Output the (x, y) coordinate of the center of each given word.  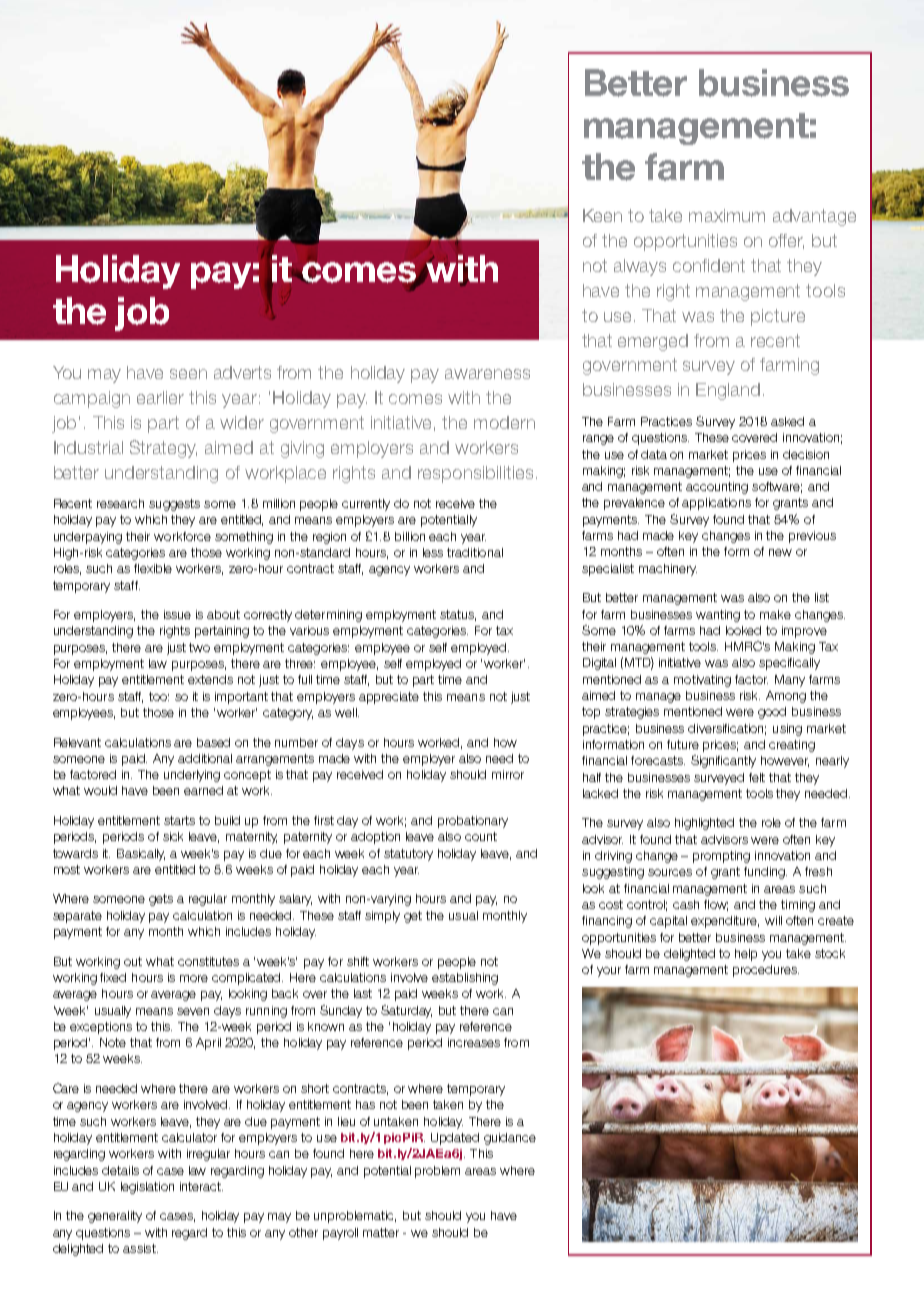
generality (115, 1217)
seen (188, 374)
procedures (766, 971)
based (213, 742)
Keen (602, 215)
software (777, 487)
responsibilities (475, 474)
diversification (727, 729)
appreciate (389, 698)
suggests (174, 505)
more (194, 978)
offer (786, 241)
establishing (465, 979)
